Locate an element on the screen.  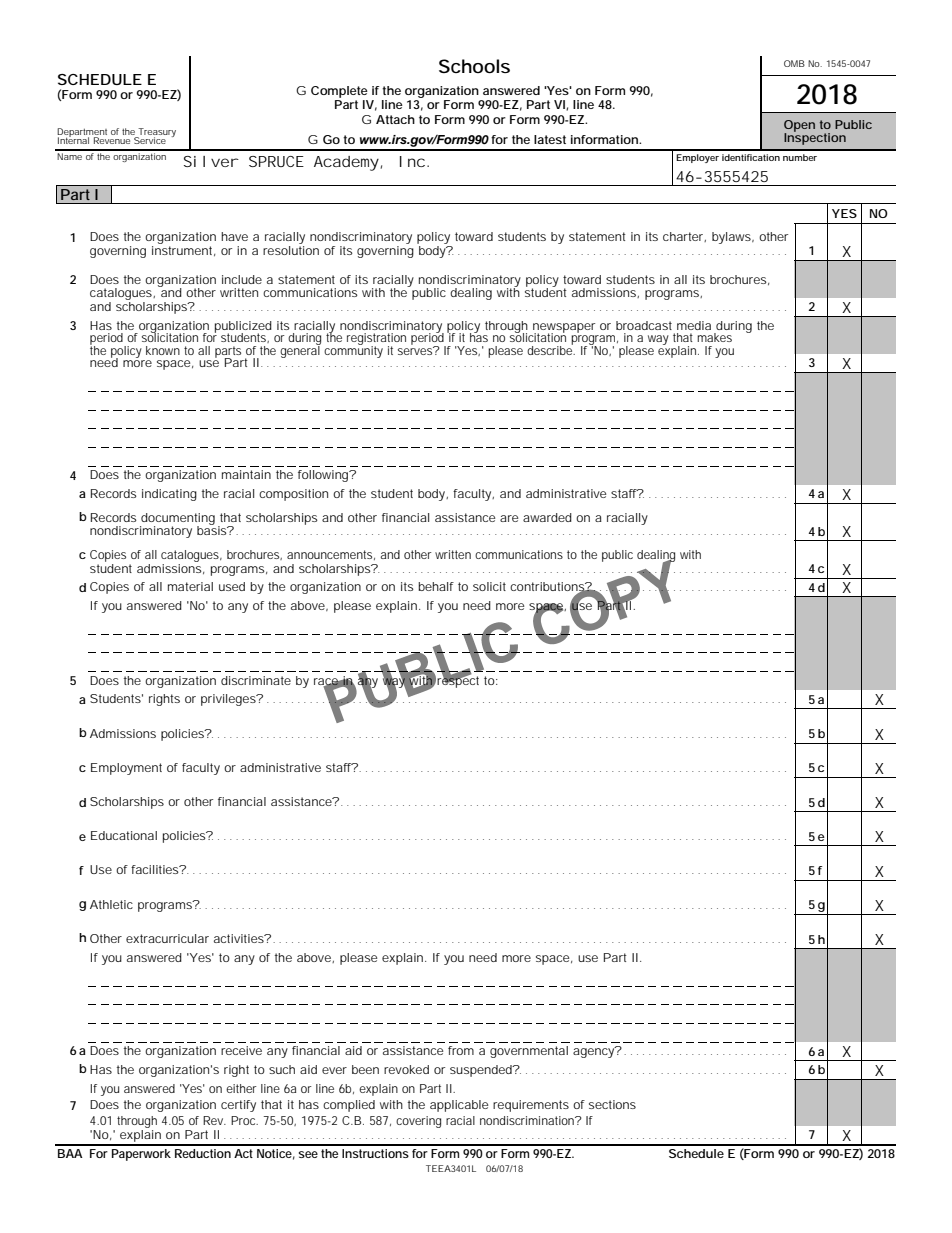
known is located at coordinates (163, 350).
